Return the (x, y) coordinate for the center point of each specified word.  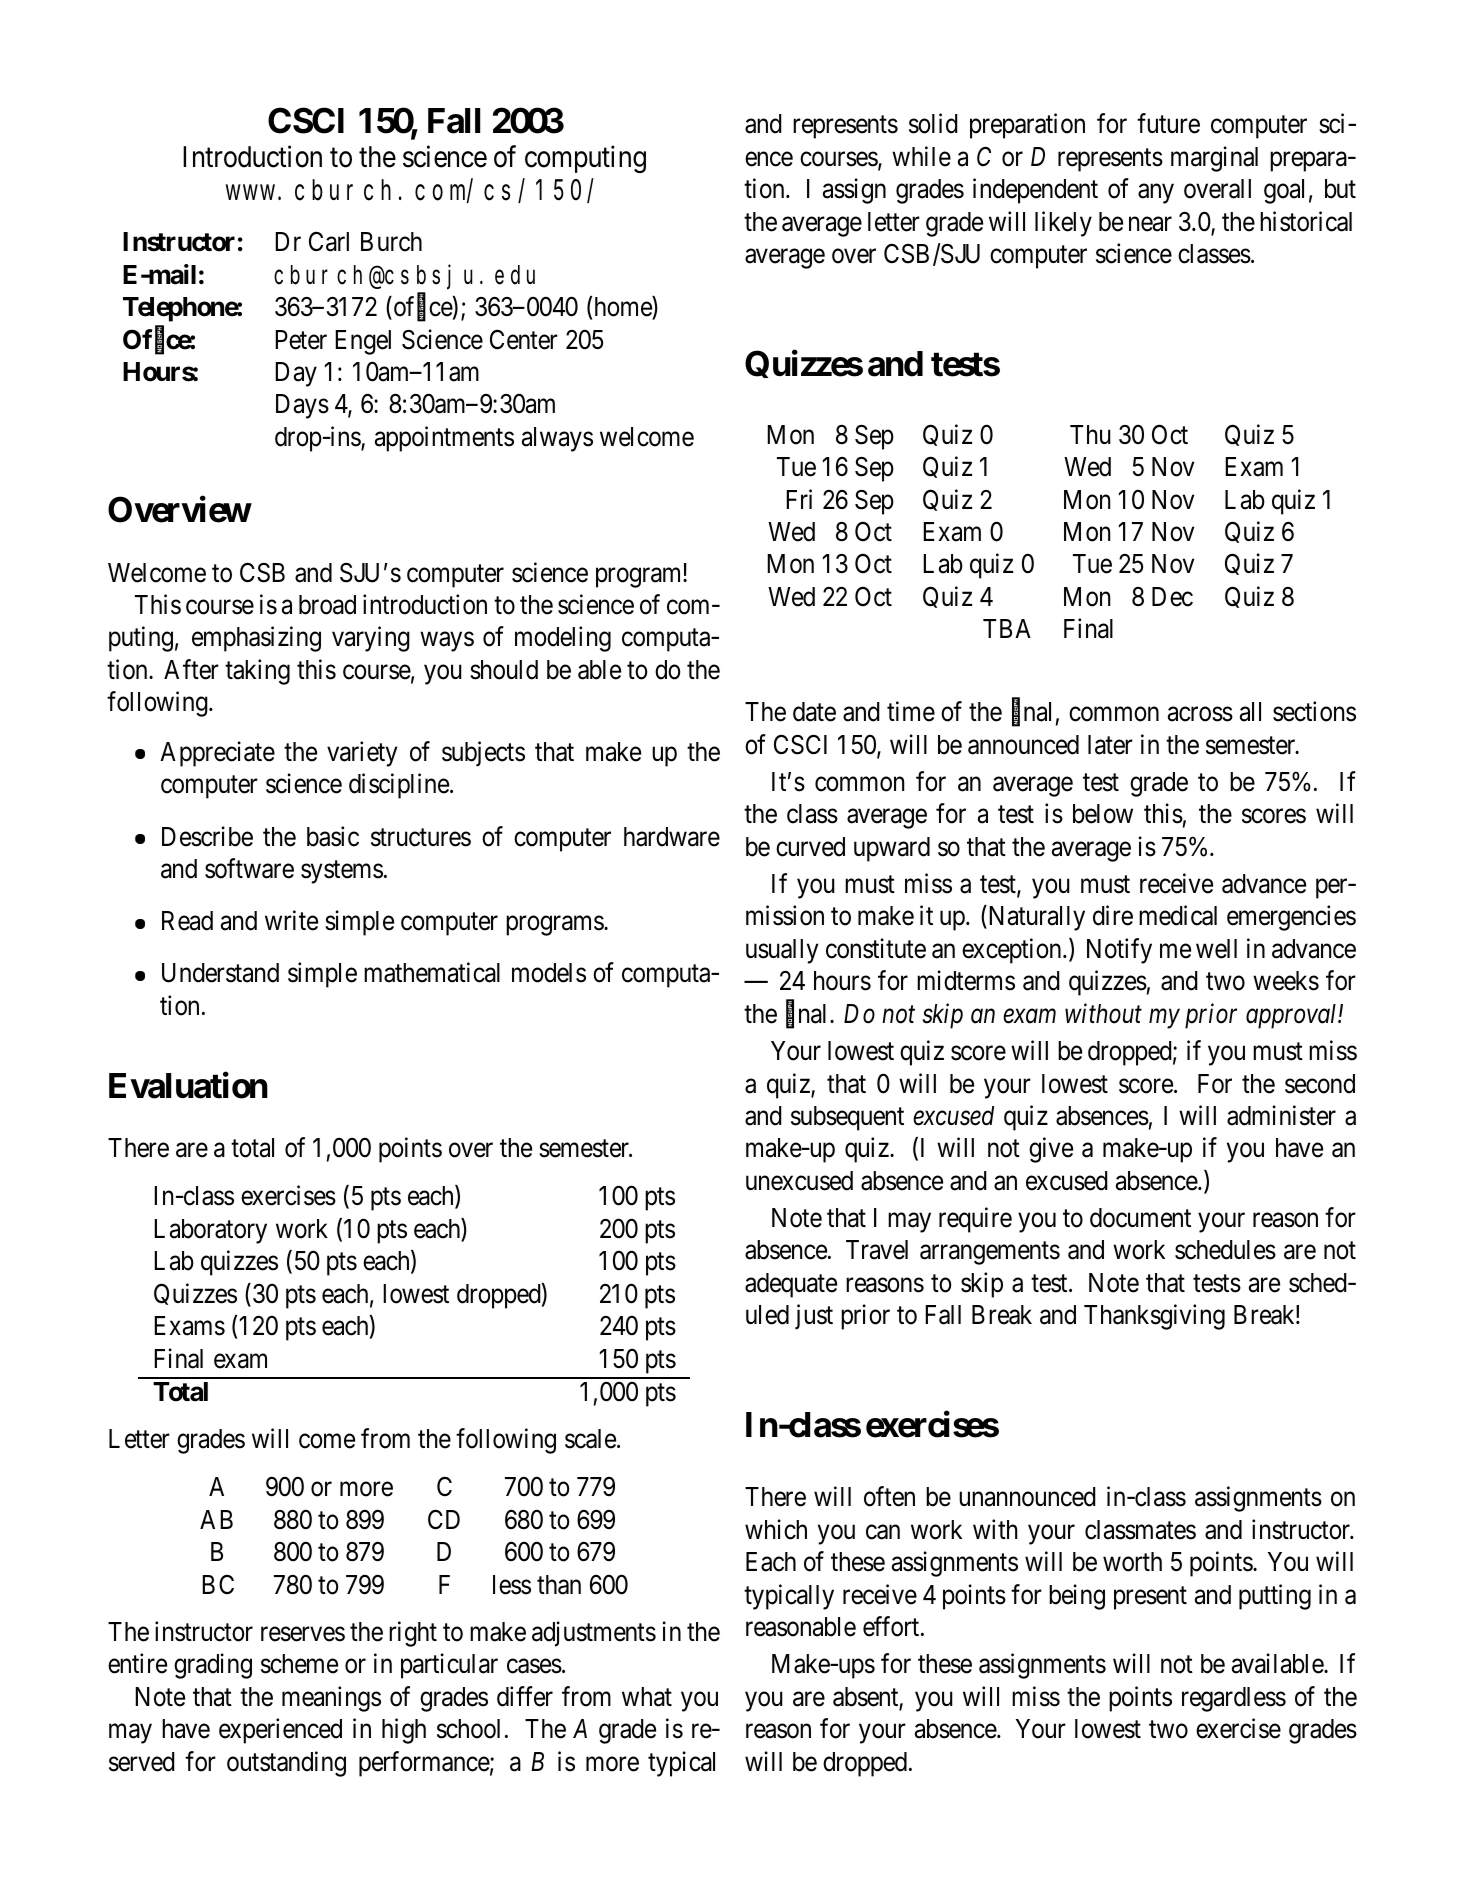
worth (1132, 1562)
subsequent (847, 1118)
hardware (672, 837)
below (1103, 814)
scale (590, 1439)
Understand (220, 973)
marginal (1214, 159)
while (921, 156)
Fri (799, 499)
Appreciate (217, 754)
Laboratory (210, 1231)
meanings (331, 1699)
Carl (329, 241)
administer (1281, 1115)
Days (302, 406)
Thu (1090, 434)
